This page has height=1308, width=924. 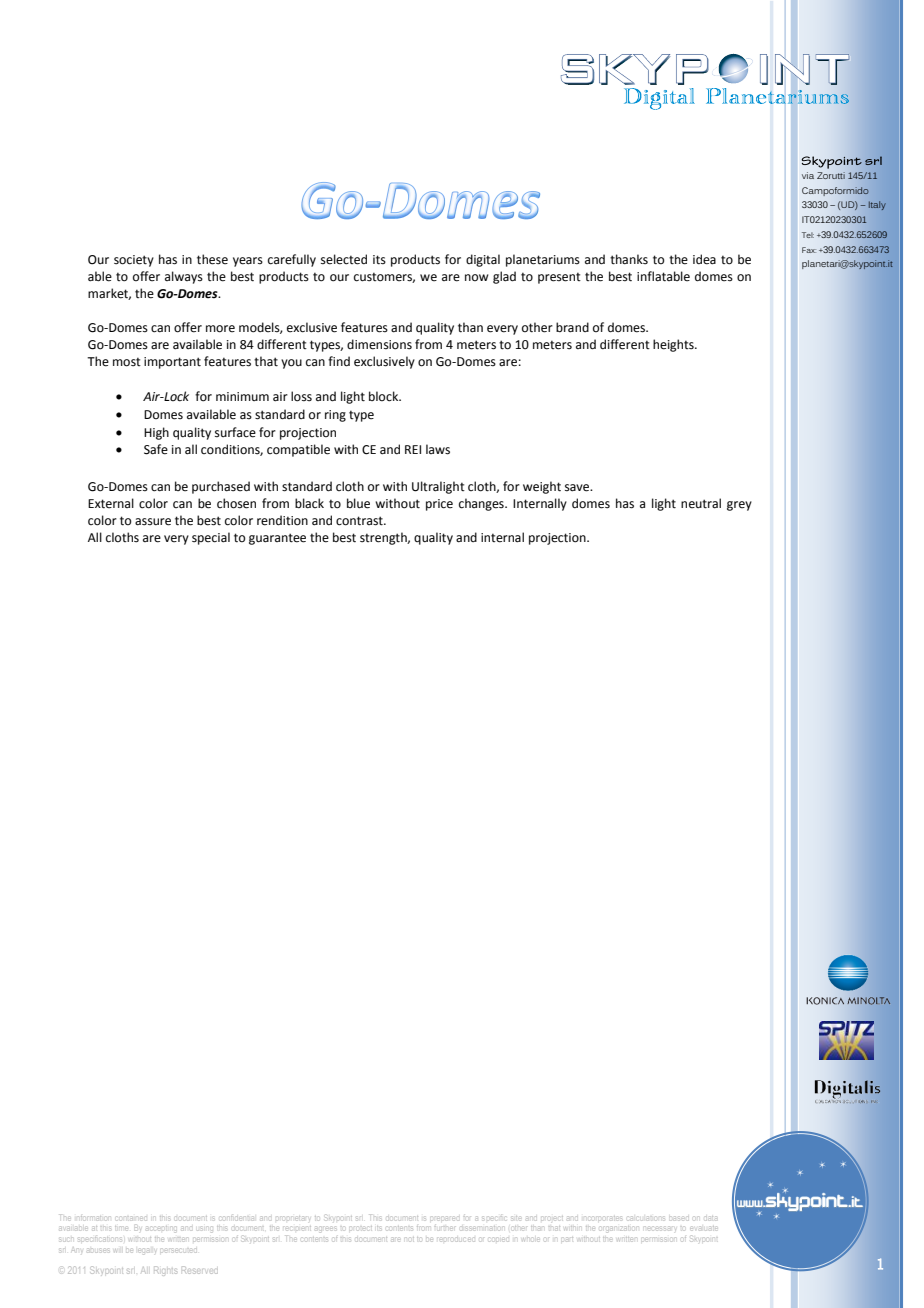 I want to click on confidential, so click(x=237, y=1218).
